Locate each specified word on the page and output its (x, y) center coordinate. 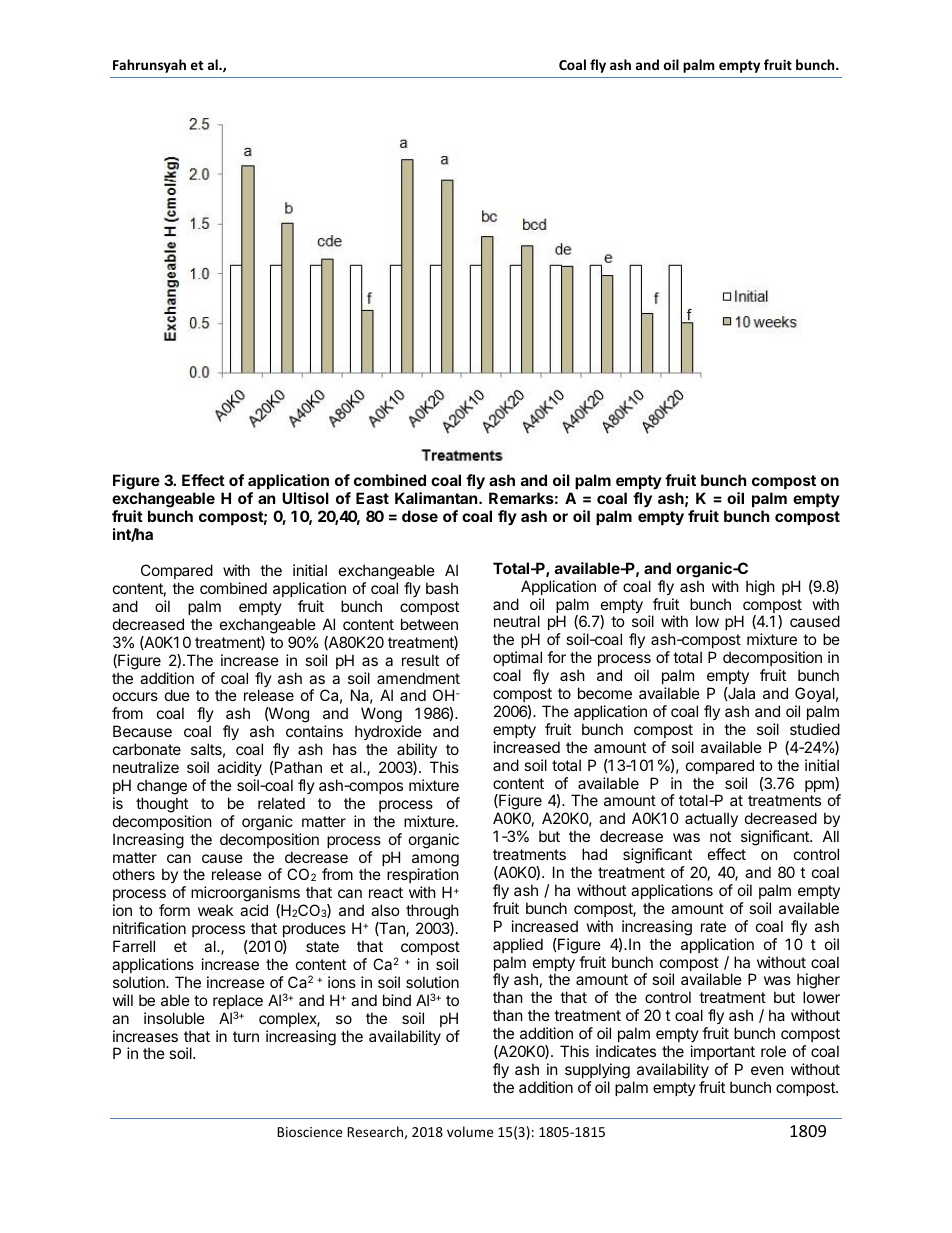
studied (815, 729)
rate (713, 926)
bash (442, 588)
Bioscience (309, 1132)
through (432, 913)
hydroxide (388, 732)
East (372, 498)
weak (215, 910)
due (177, 695)
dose (420, 516)
